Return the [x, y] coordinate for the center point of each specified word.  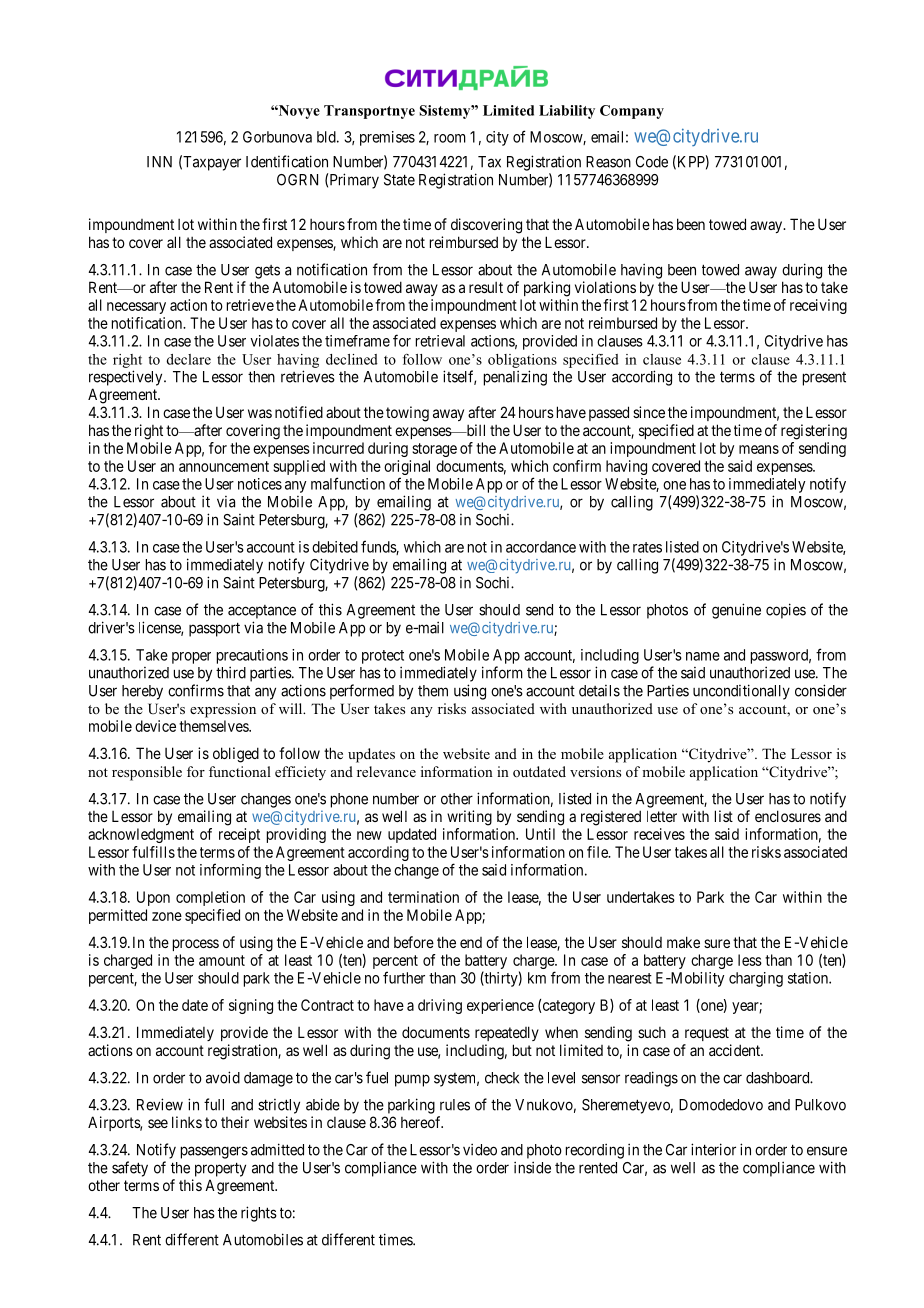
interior [713, 1149]
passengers [214, 1152]
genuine [736, 611]
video [480, 1149]
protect [383, 657]
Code [652, 162]
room [450, 138]
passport [214, 629]
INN [159, 162]
